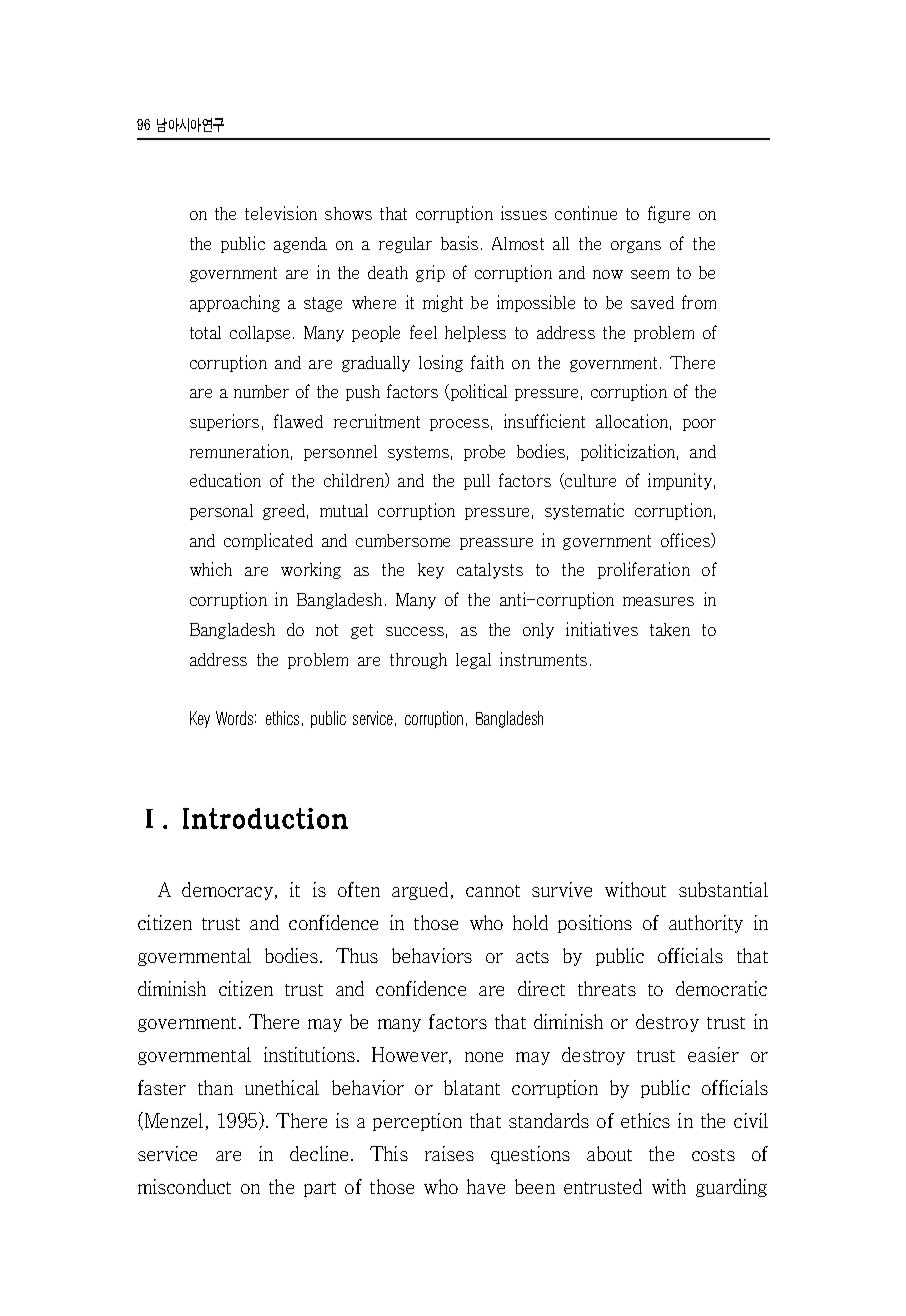  What do you see at coordinates (184, 1186) in the image?
I see `misconduct` at bounding box center [184, 1186].
